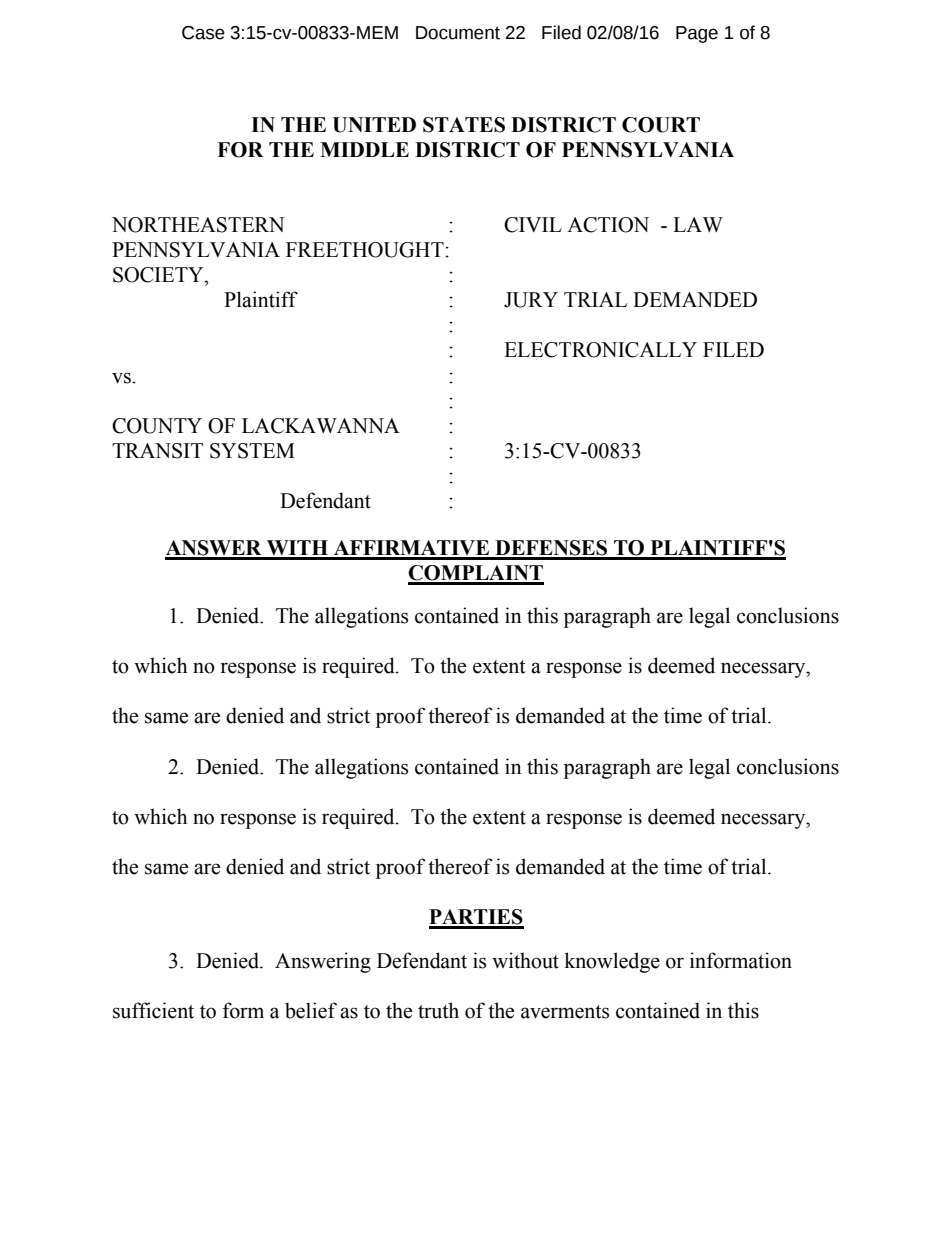 The height and width of the screenshot is (1233, 952). What do you see at coordinates (158, 451) in the screenshot?
I see `TRANSIT` at bounding box center [158, 451].
